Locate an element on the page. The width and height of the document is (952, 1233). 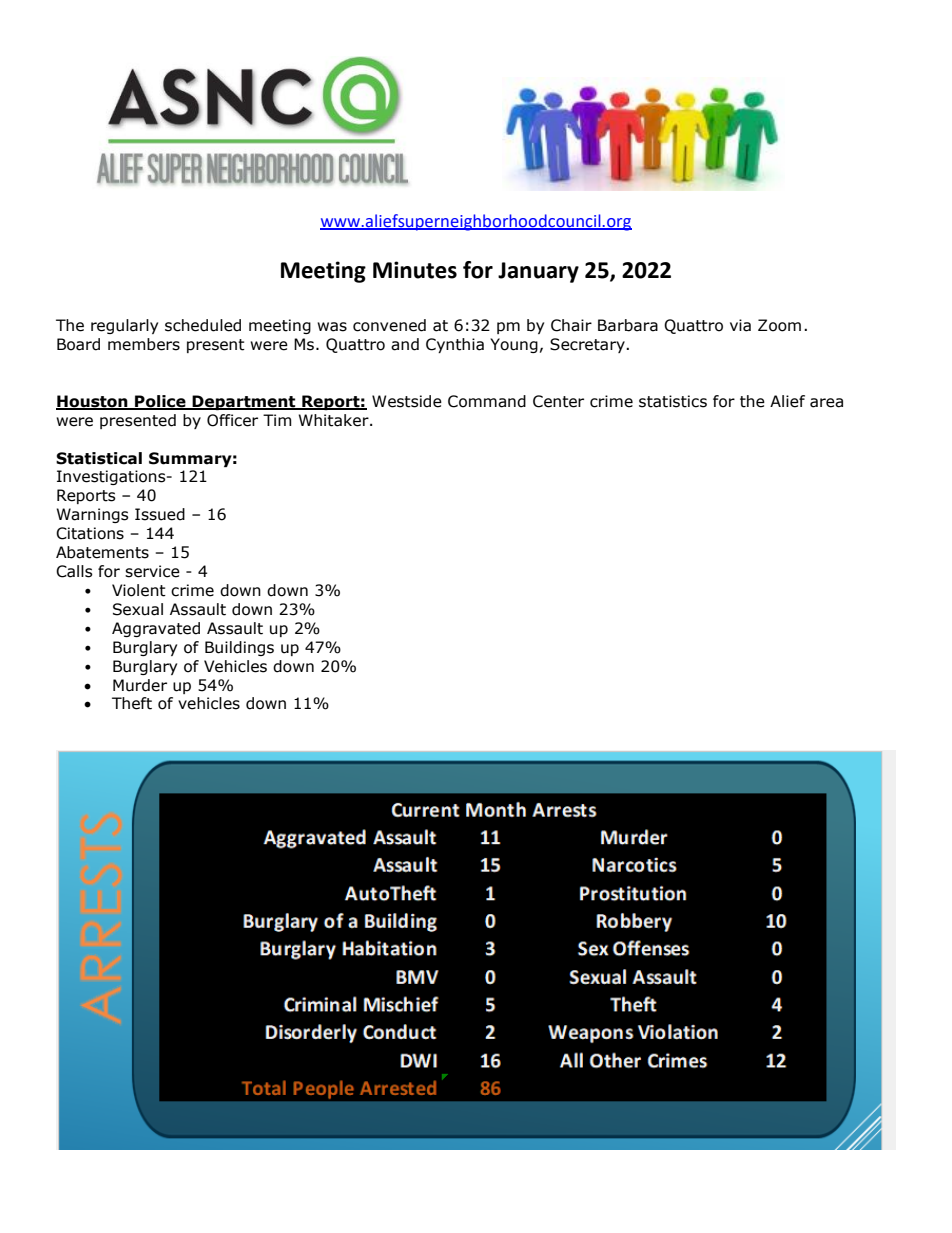
Murder is located at coordinates (140, 685).
